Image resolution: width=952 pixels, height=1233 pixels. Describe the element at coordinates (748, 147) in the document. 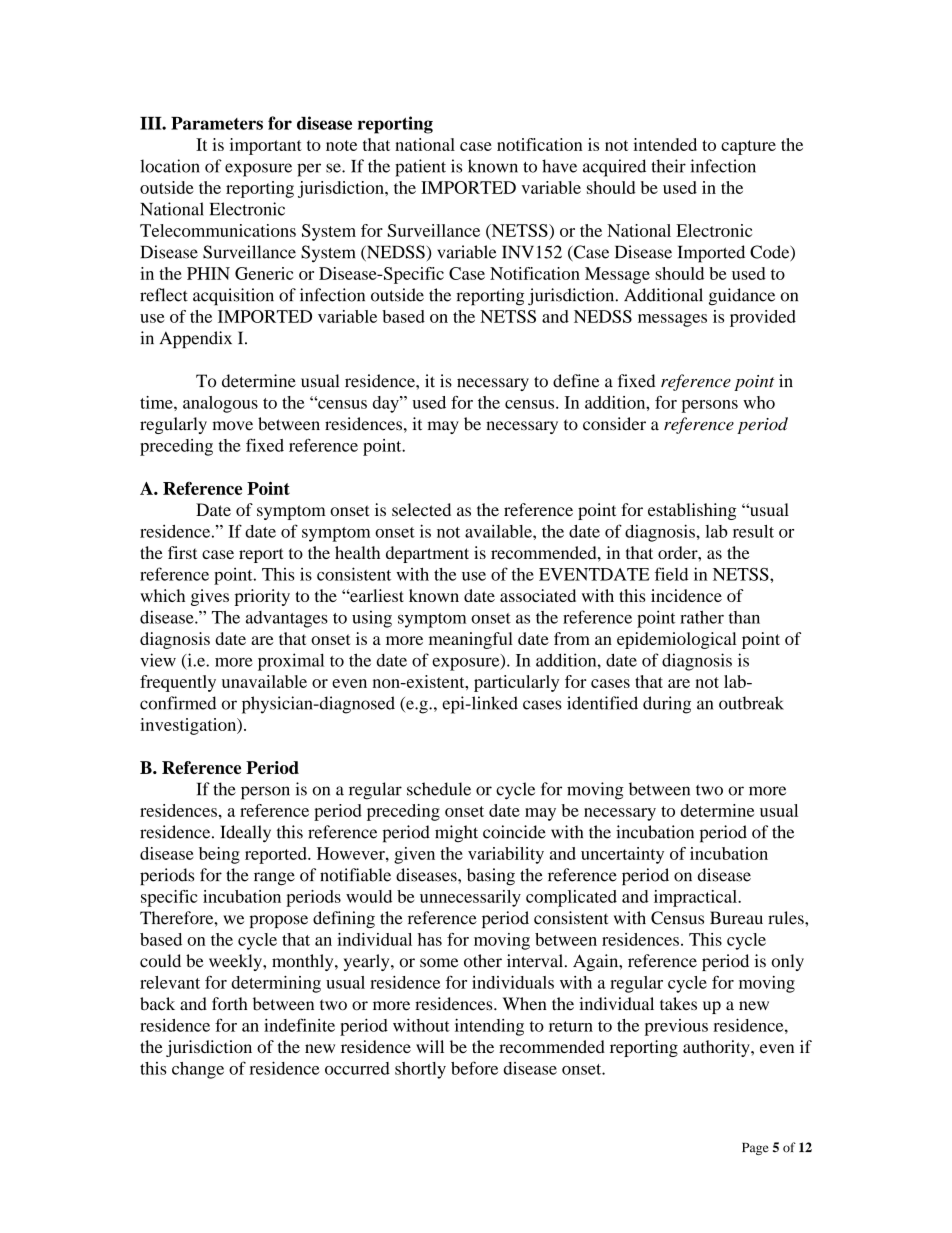

I see `capture` at that location.
